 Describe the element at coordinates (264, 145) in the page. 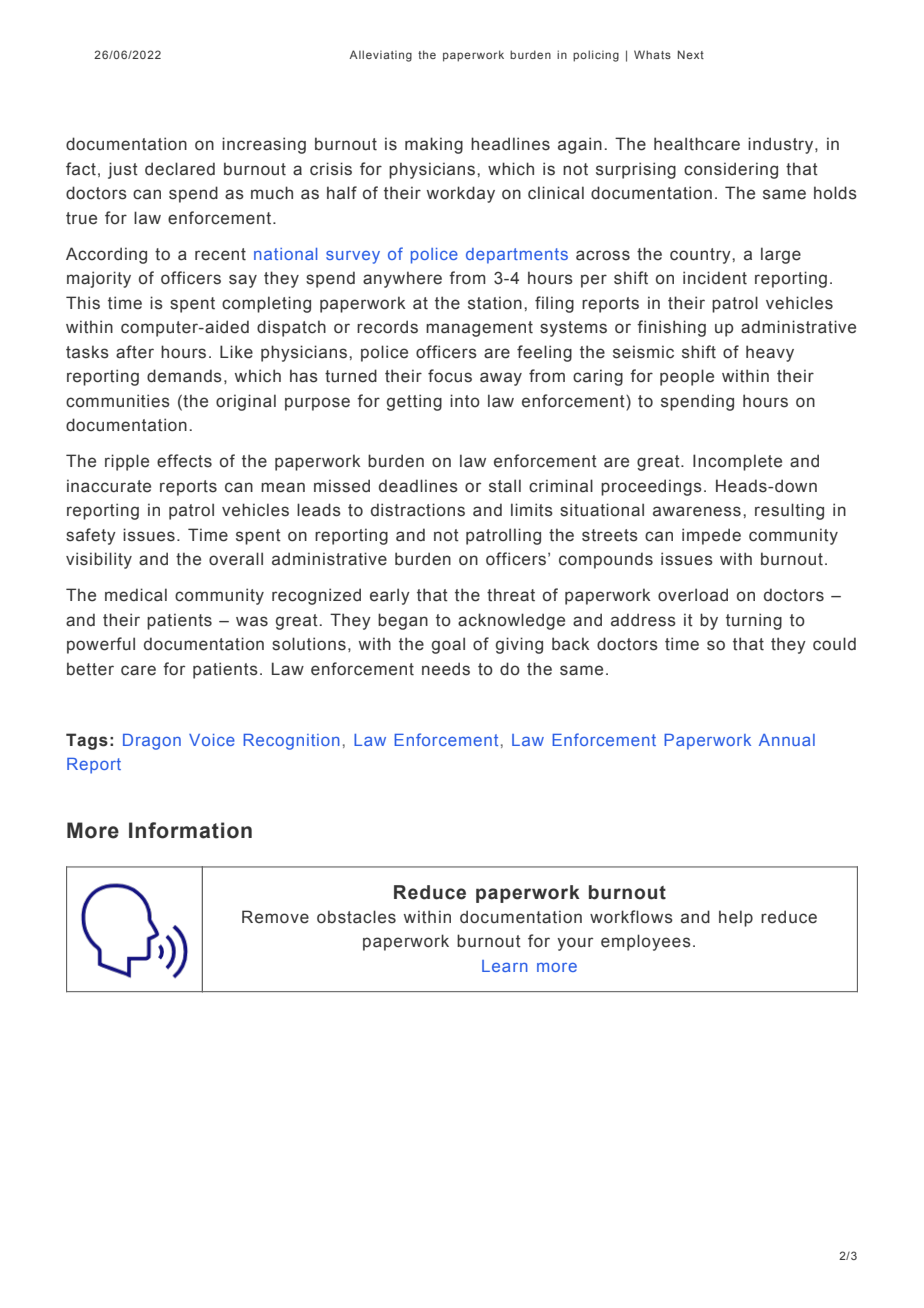

I see `increasing` at that location.
